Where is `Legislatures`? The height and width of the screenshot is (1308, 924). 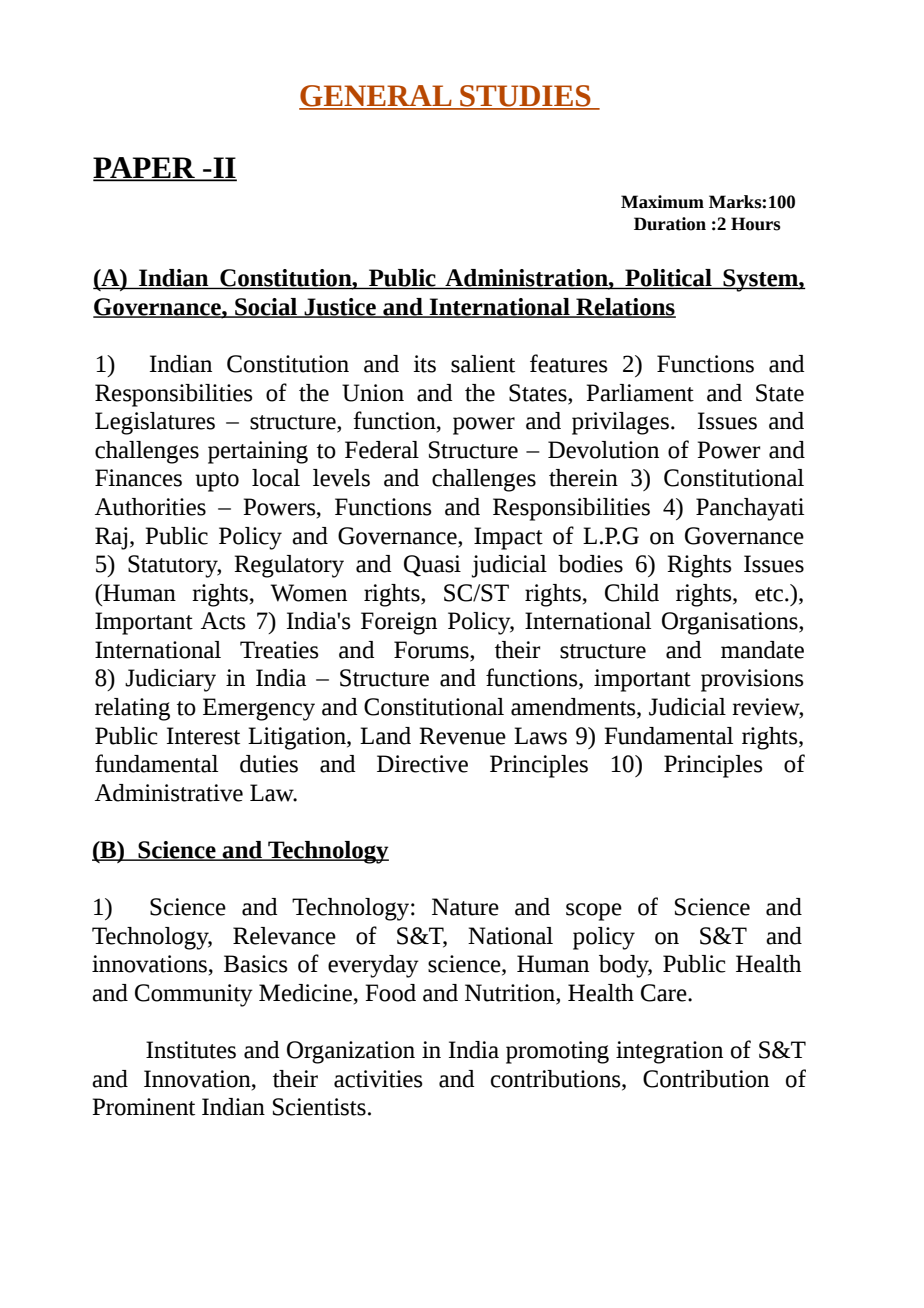
Legislatures is located at coordinates (155, 423).
